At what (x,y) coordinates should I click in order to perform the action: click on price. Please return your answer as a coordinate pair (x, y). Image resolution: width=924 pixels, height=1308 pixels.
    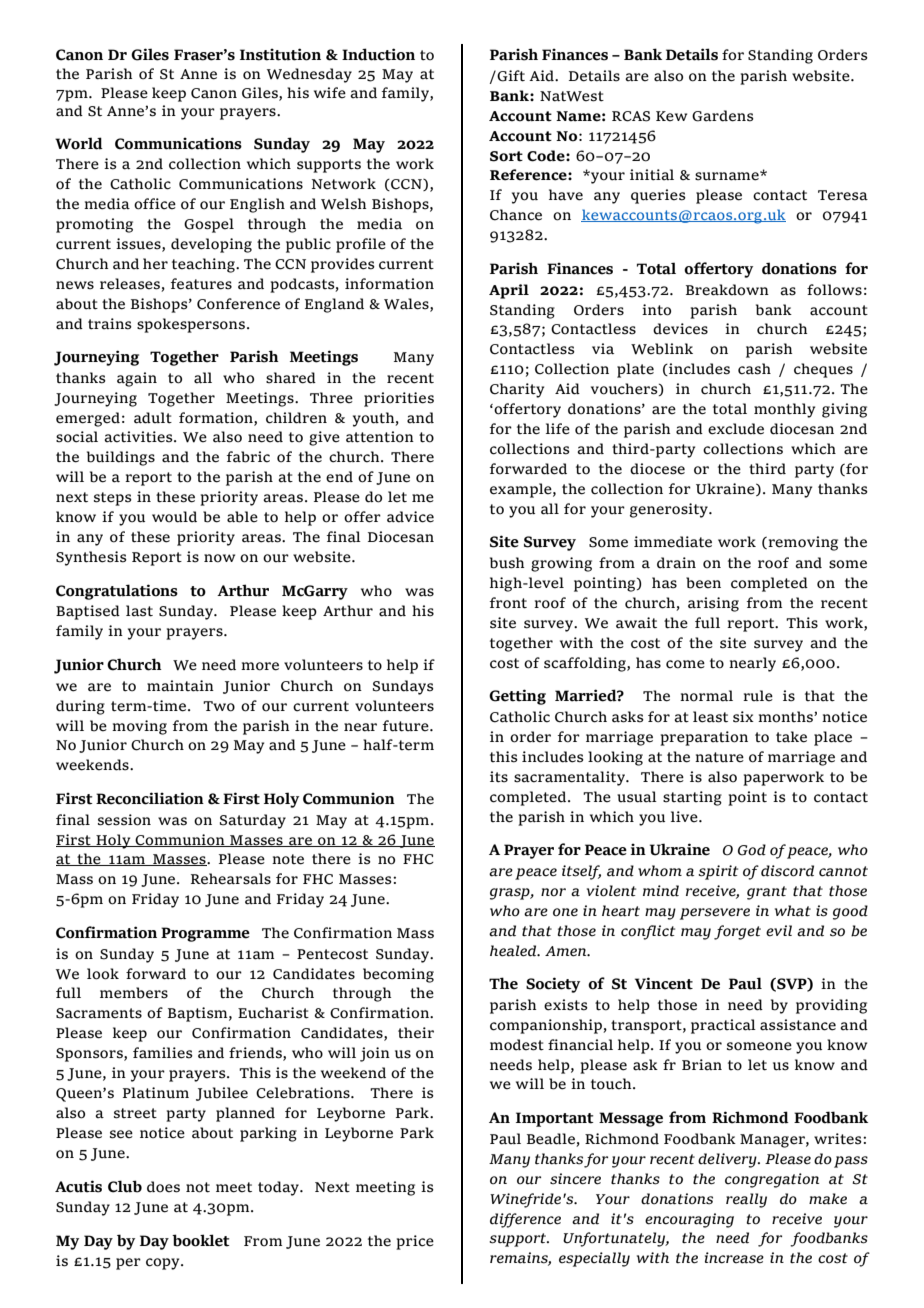
    Looking at the image, I should click on (415, 1242).
